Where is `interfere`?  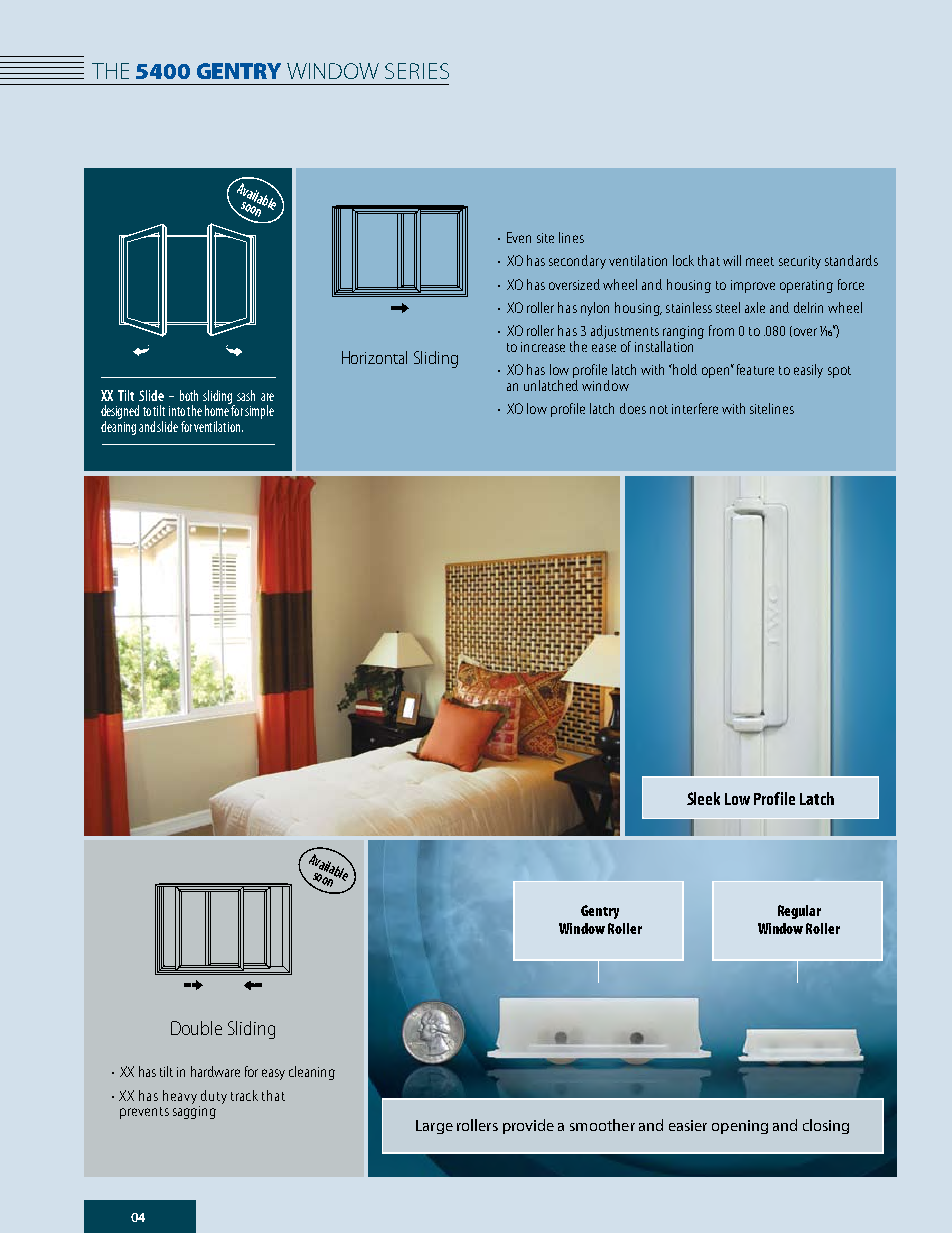
interfere is located at coordinates (695, 408).
